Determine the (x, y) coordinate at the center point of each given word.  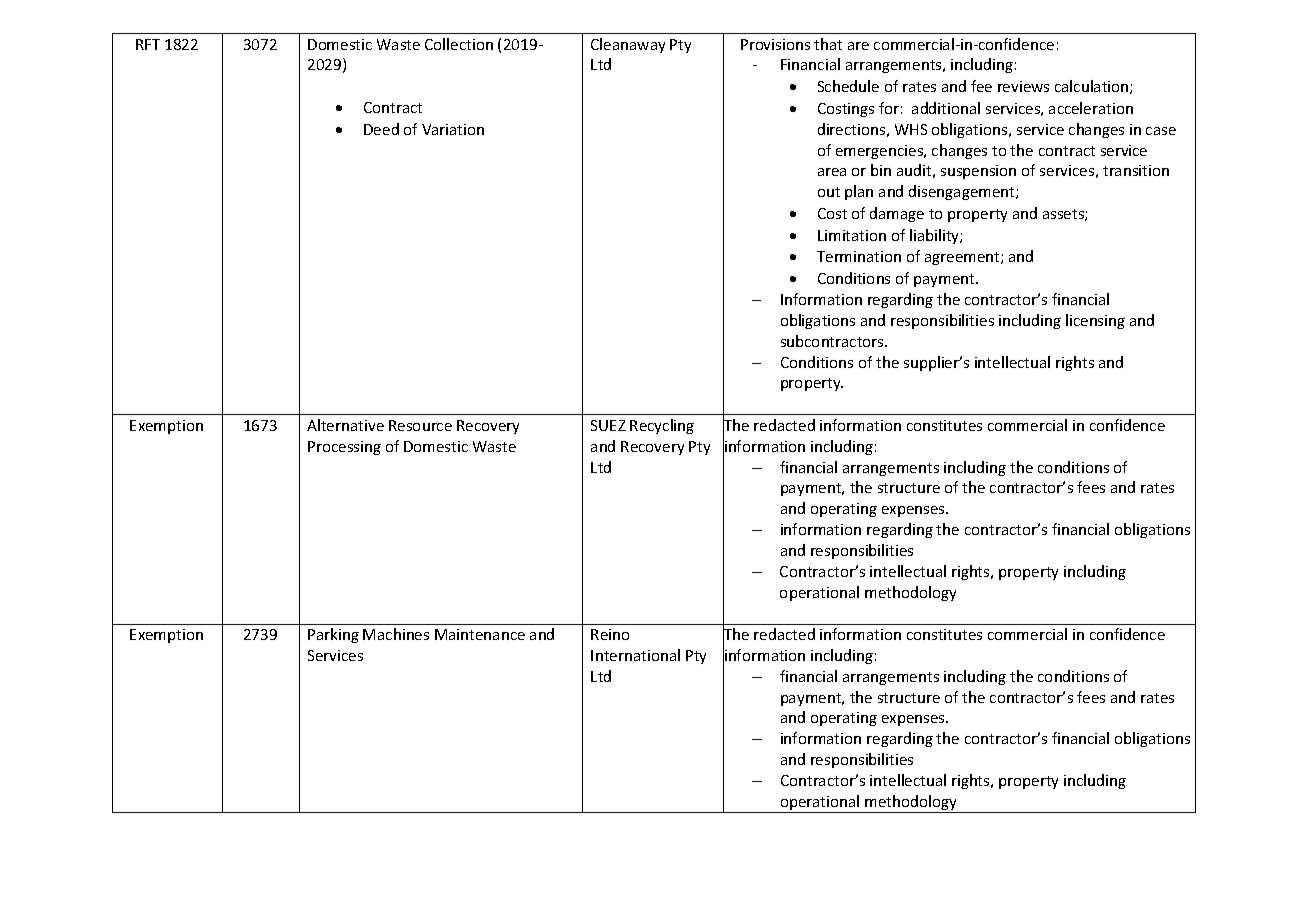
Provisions (775, 44)
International (635, 655)
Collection (459, 44)
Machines (396, 634)
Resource (420, 425)
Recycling (662, 426)
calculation (1093, 87)
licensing (1095, 321)
